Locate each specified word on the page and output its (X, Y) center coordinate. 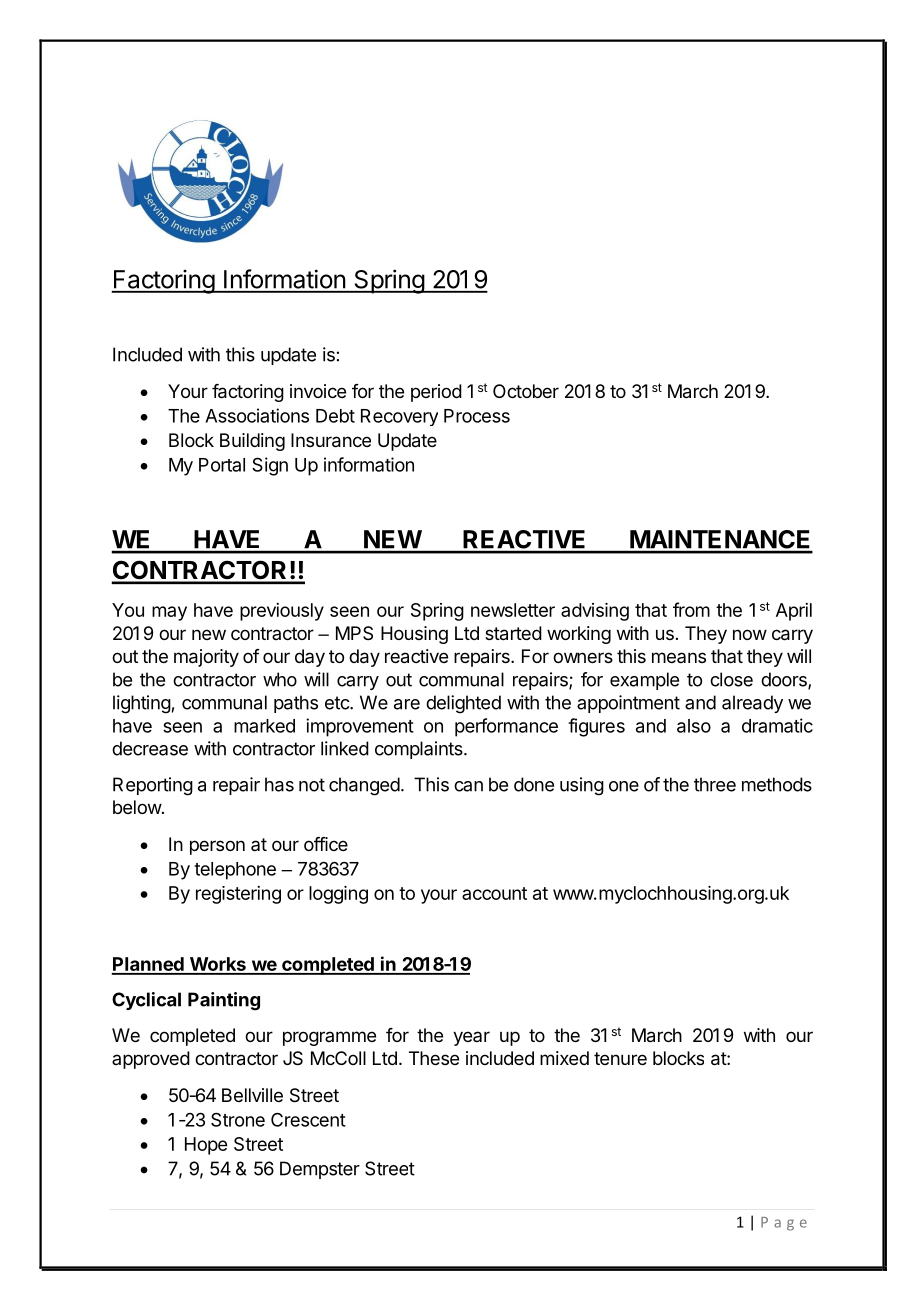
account (494, 893)
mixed (564, 1058)
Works (217, 965)
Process (477, 416)
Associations (257, 415)
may (169, 613)
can (468, 786)
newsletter (513, 610)
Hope (206, 1146)
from (691, 609)
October (526, 391)
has (279, 784)
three (715, 784)
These (434, 1058)
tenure (620, 1058)
